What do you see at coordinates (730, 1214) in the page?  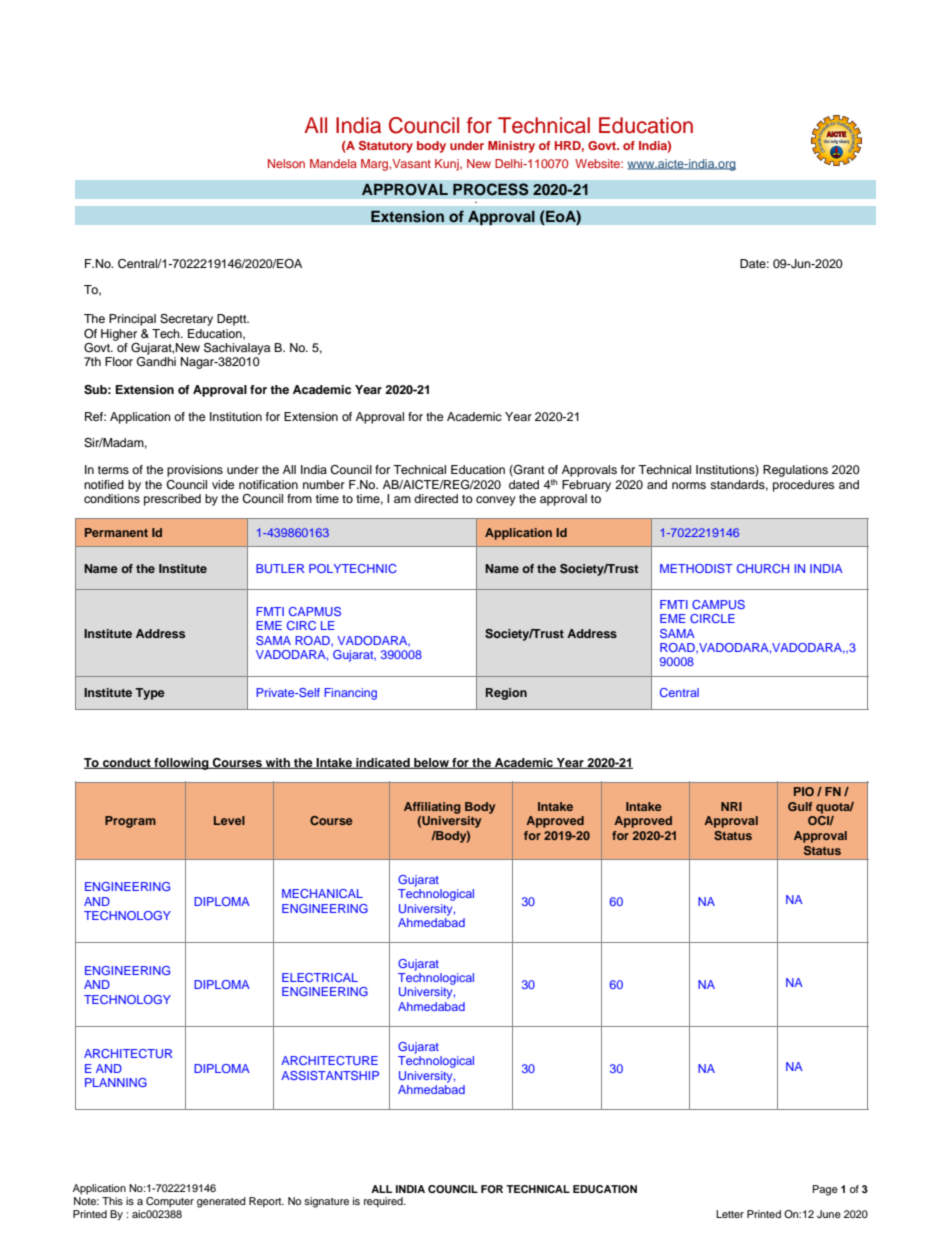 I see `Letter` at bounding box center [730, 1214].
